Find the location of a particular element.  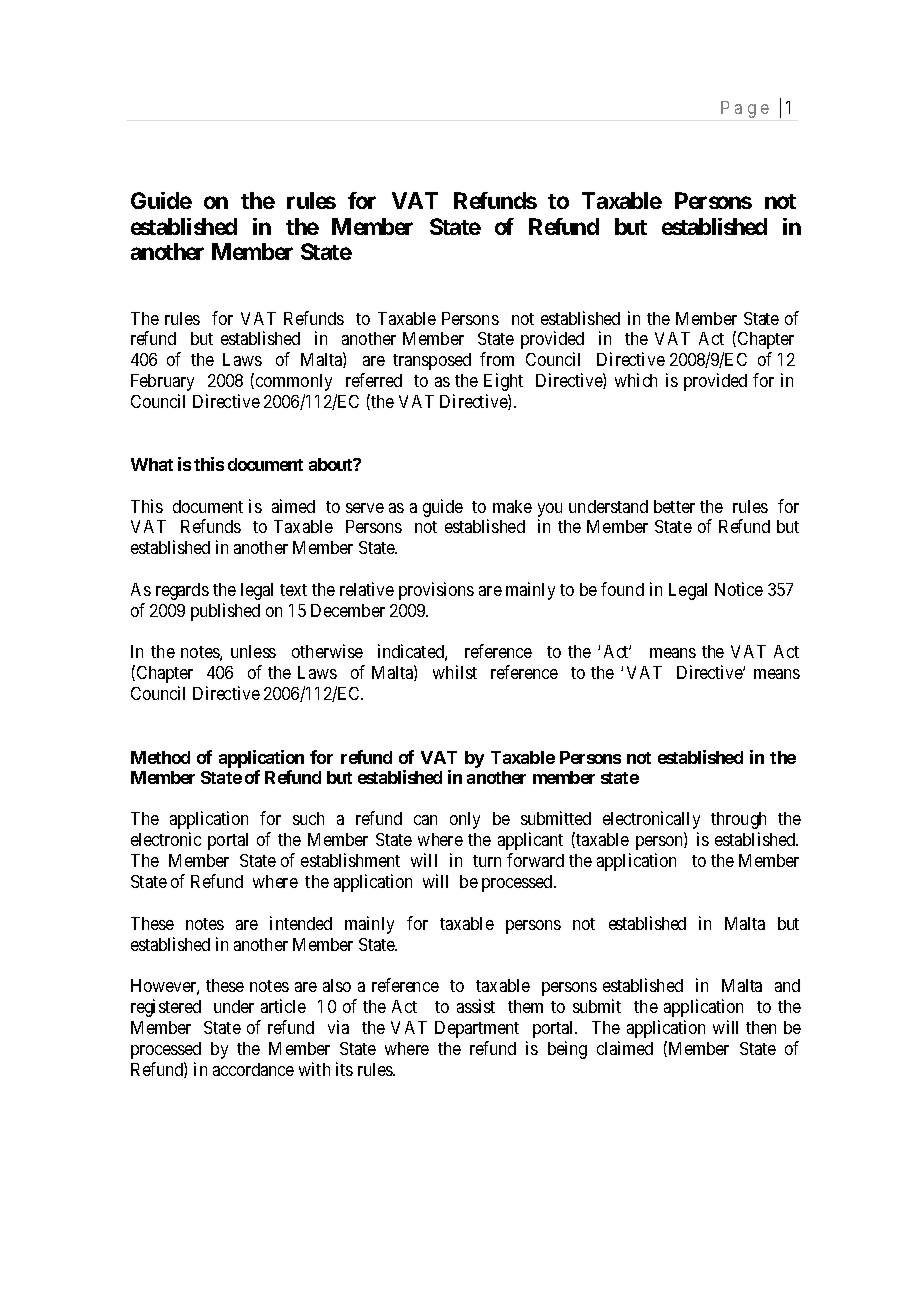

then is located at coordinates (761, 1027).
